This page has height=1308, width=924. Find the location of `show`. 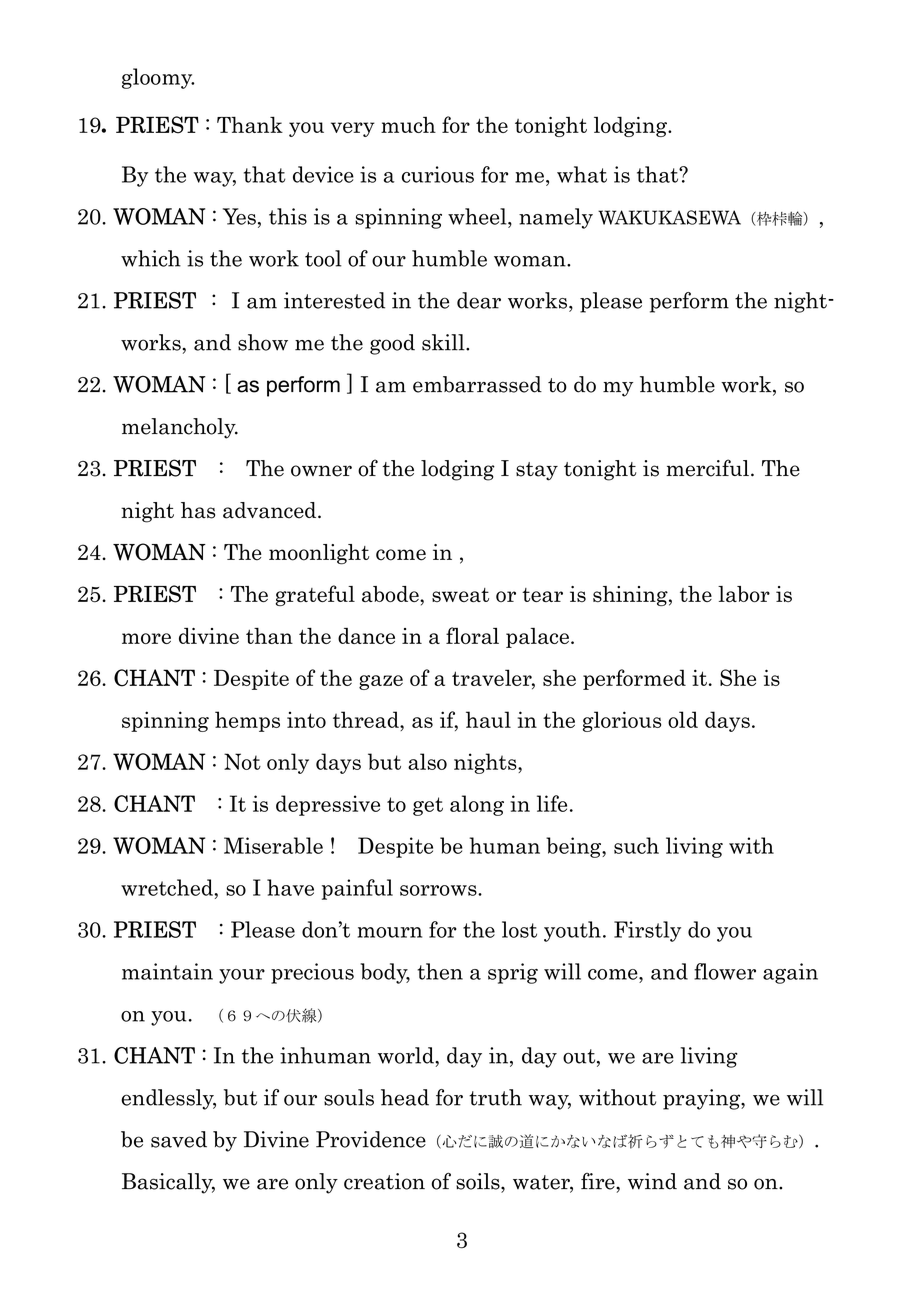

show is located at coordinates (263, 342).
